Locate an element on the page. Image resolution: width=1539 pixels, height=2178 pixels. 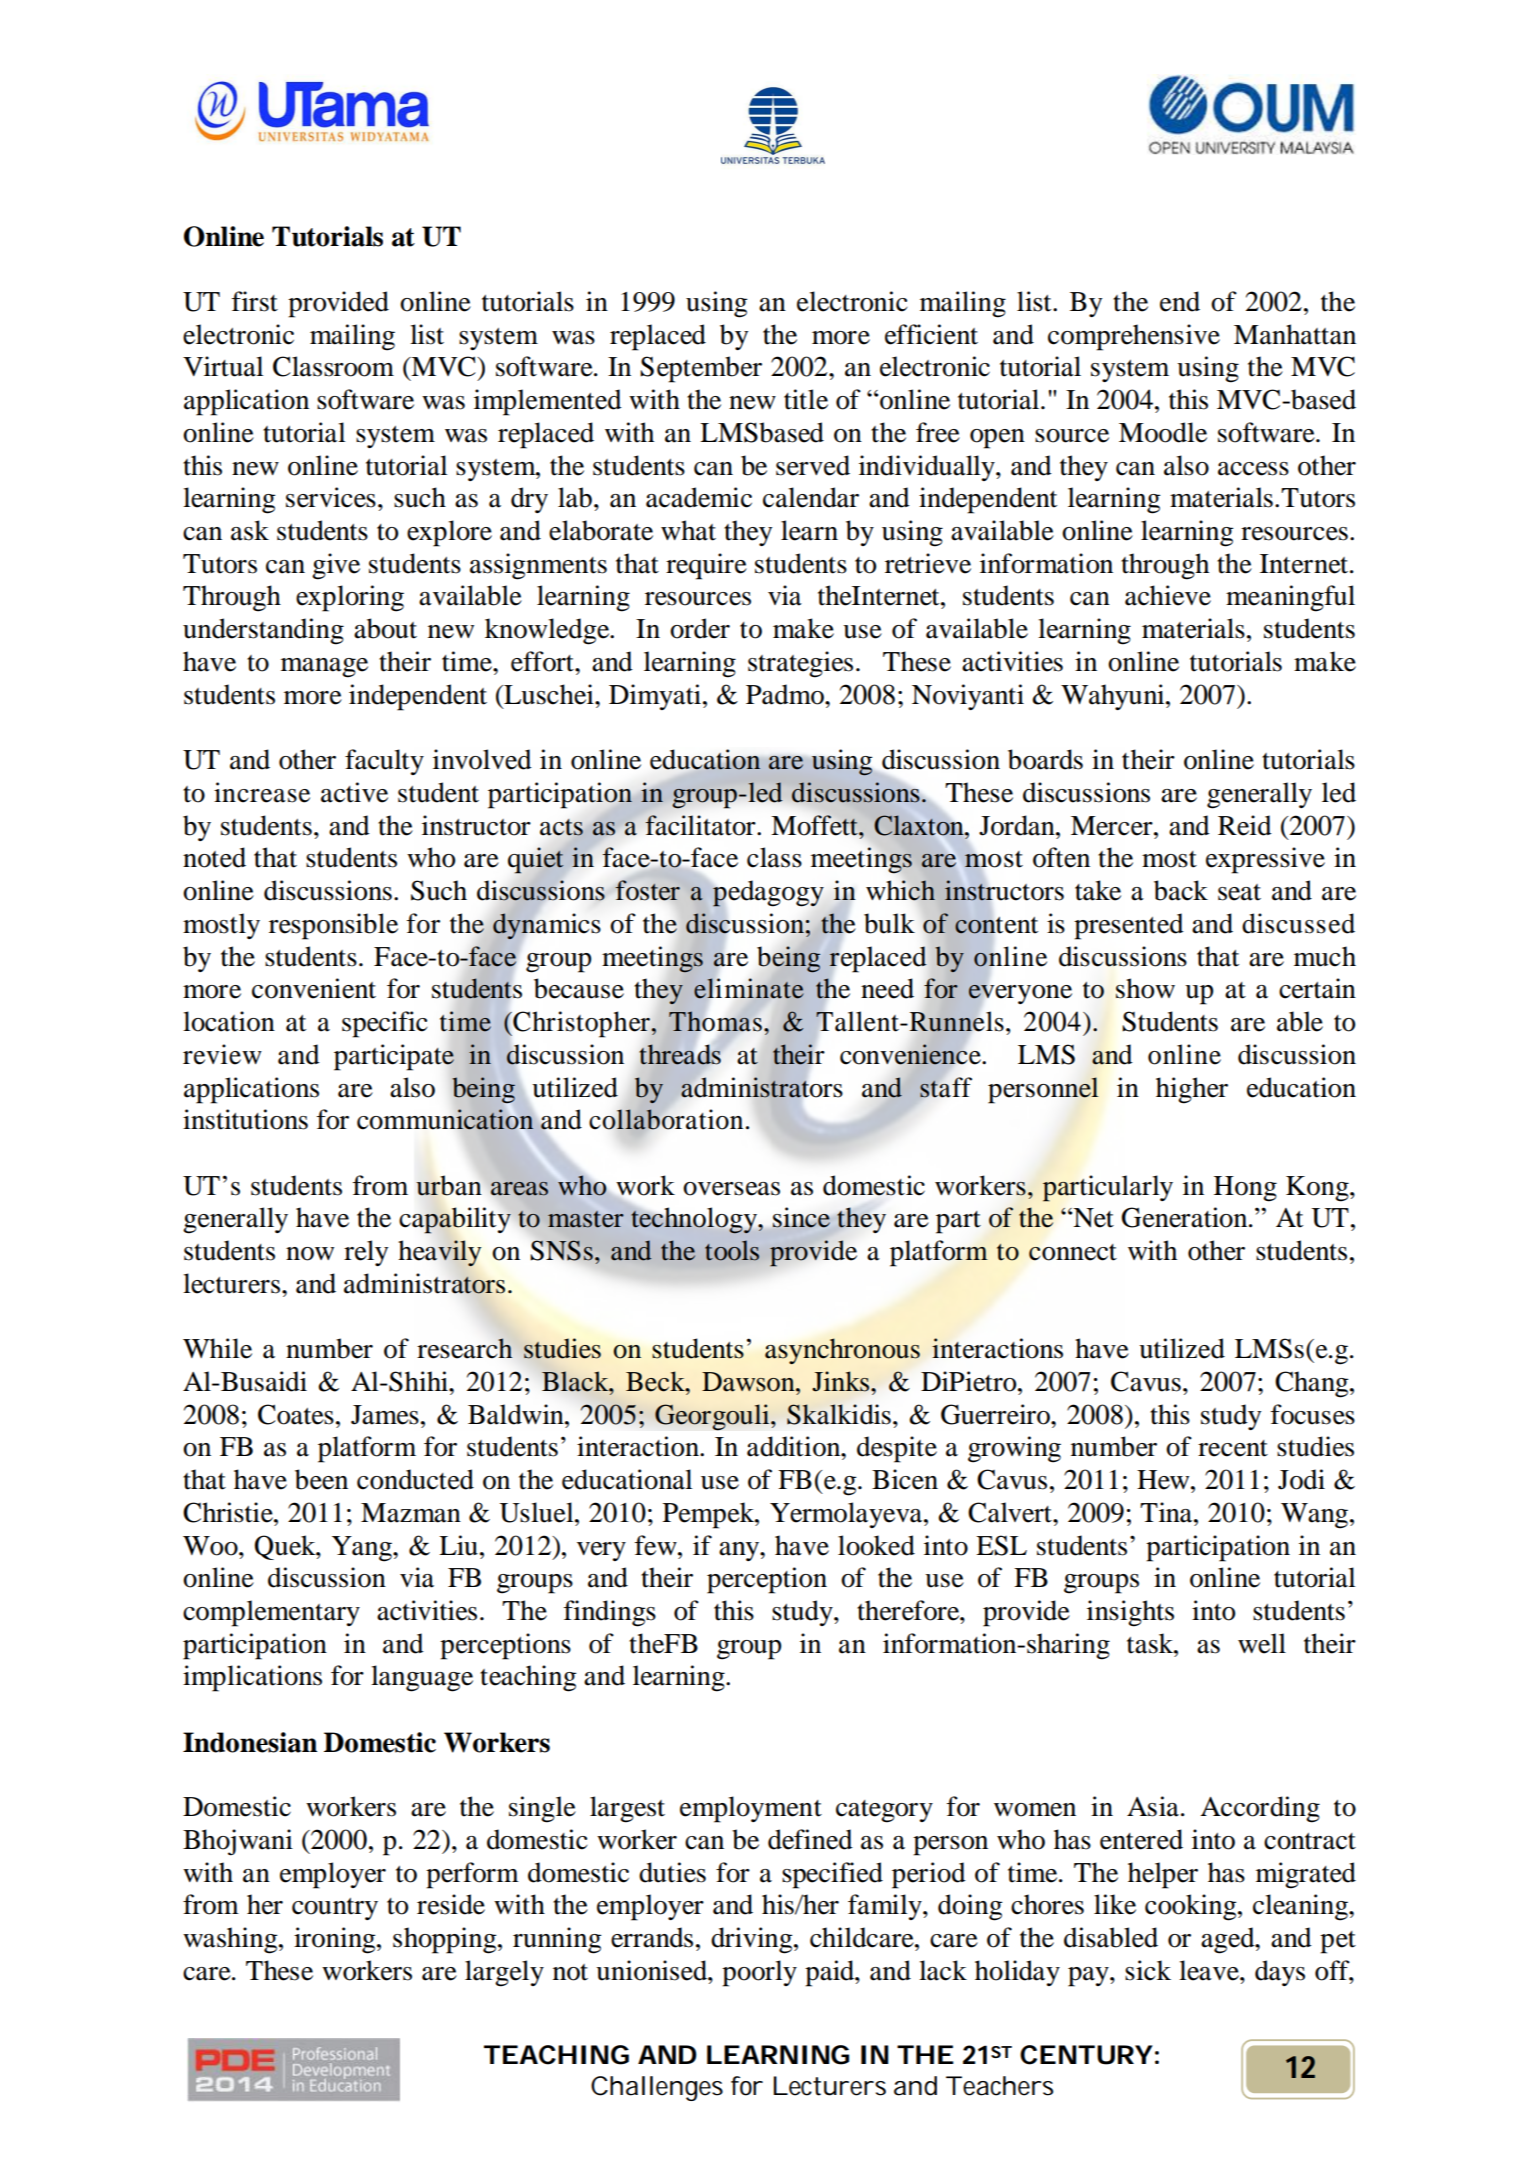
Generation is located at coordinates (1185, 1217).
